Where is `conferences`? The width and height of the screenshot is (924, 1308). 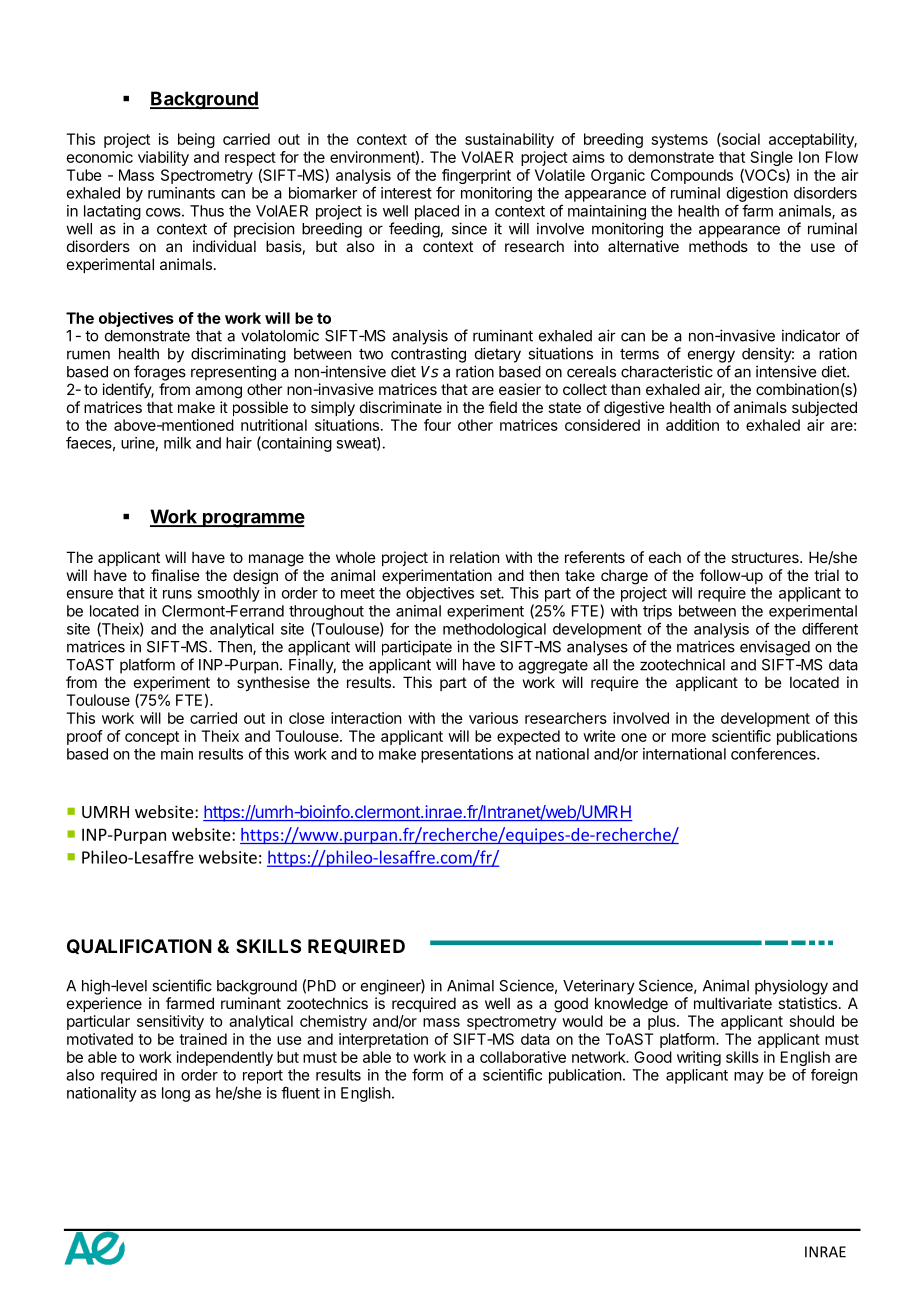
conferences is located at coordinates (774, 753).
